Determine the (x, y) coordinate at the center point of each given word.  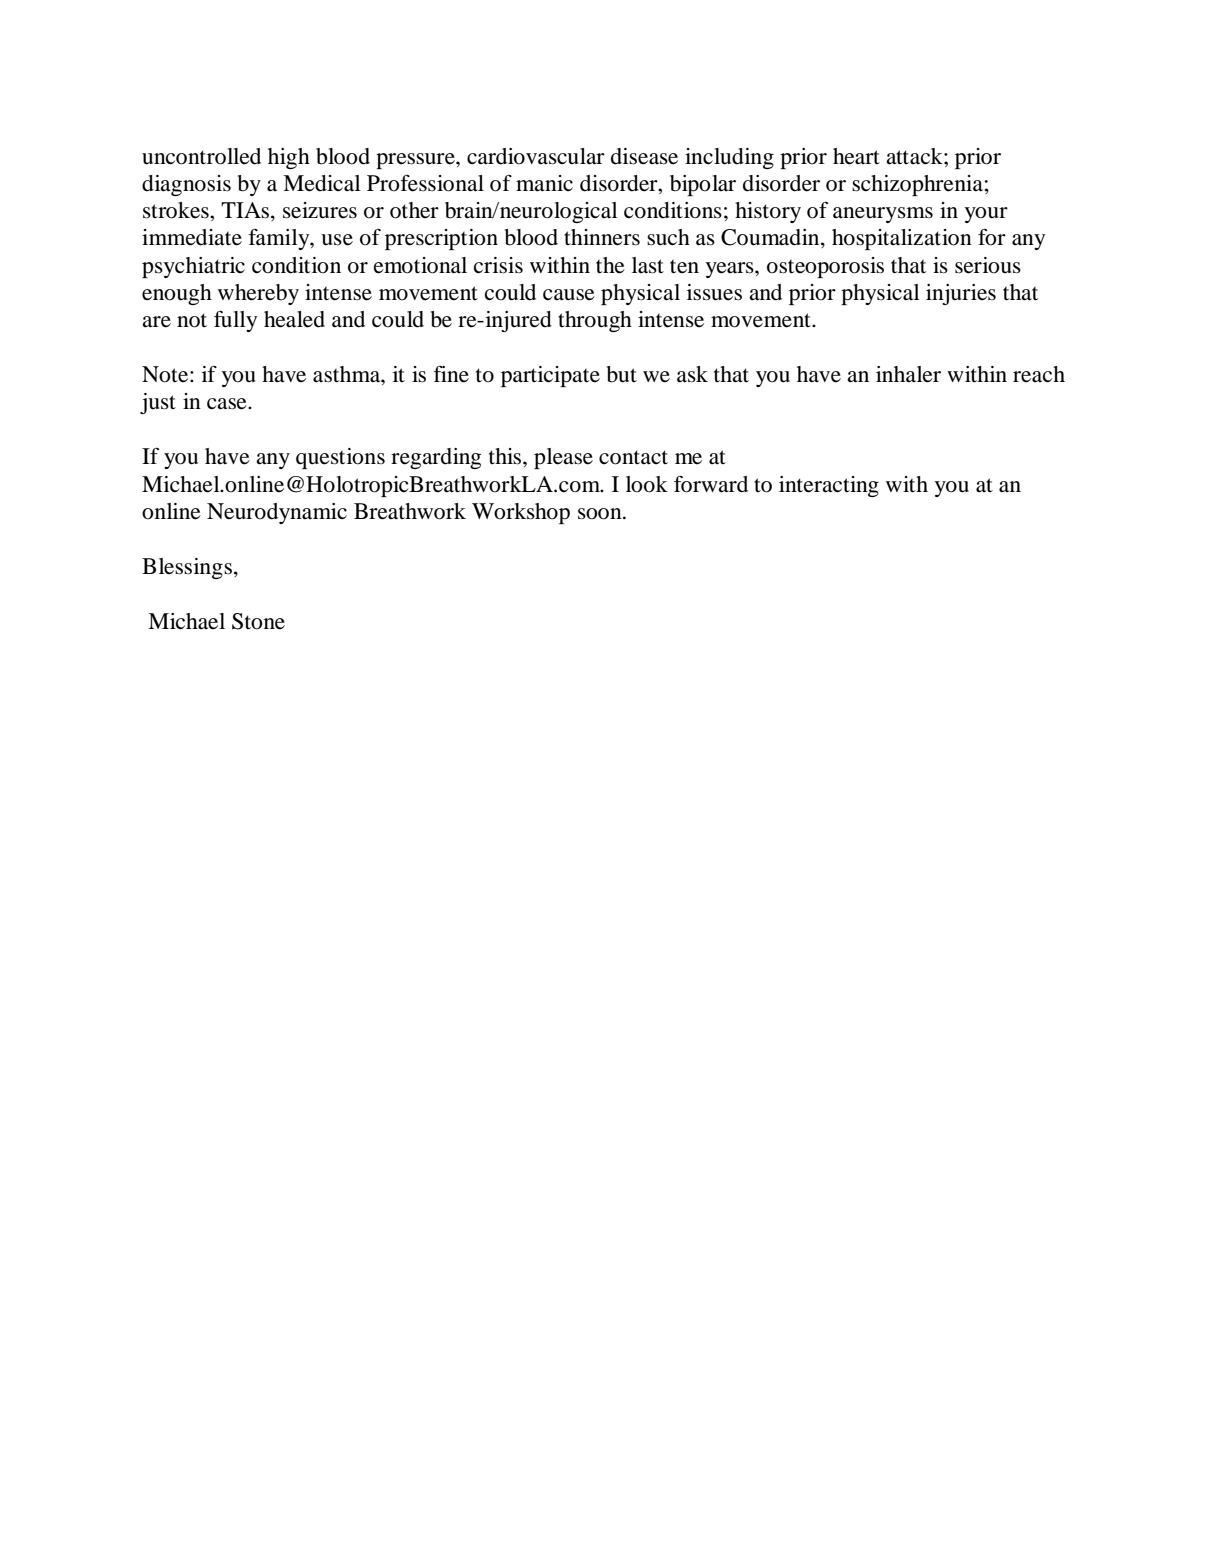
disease (644, 156)
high (289, 158)
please (563, 458)
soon (601, 514)
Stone (258, 621)
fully (235, 321)
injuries (961, 294)
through (595, 321)
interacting (829, 486)
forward (711, 484)
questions (340, 458)
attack (915, 156)
